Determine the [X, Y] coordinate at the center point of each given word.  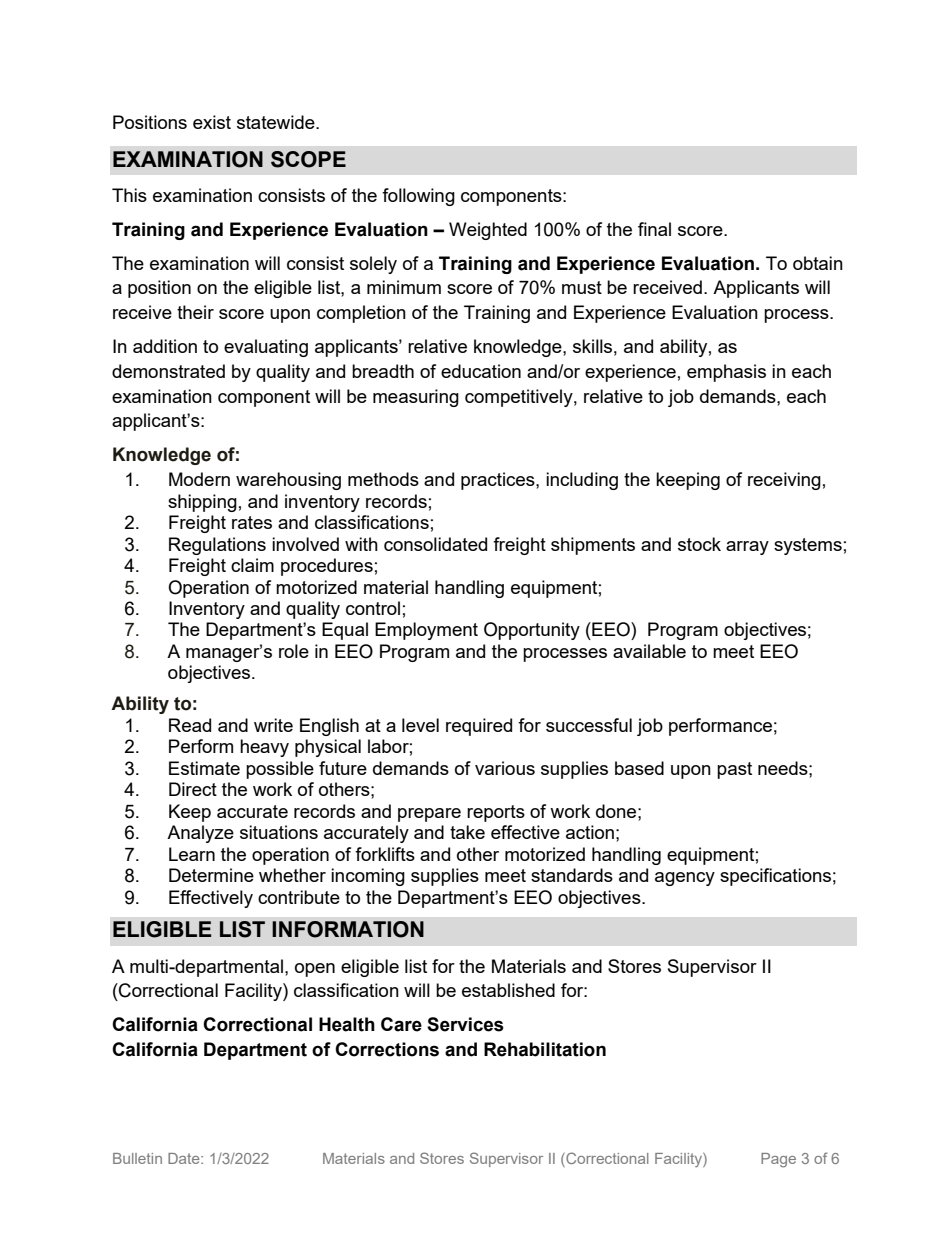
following [418, 197]
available [649, 651]
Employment [426, 631]
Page [778, 1160]
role [294, 651]
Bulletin [137, 1158]
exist [212, 122]
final [654, 229]
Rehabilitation [545, 1049]
